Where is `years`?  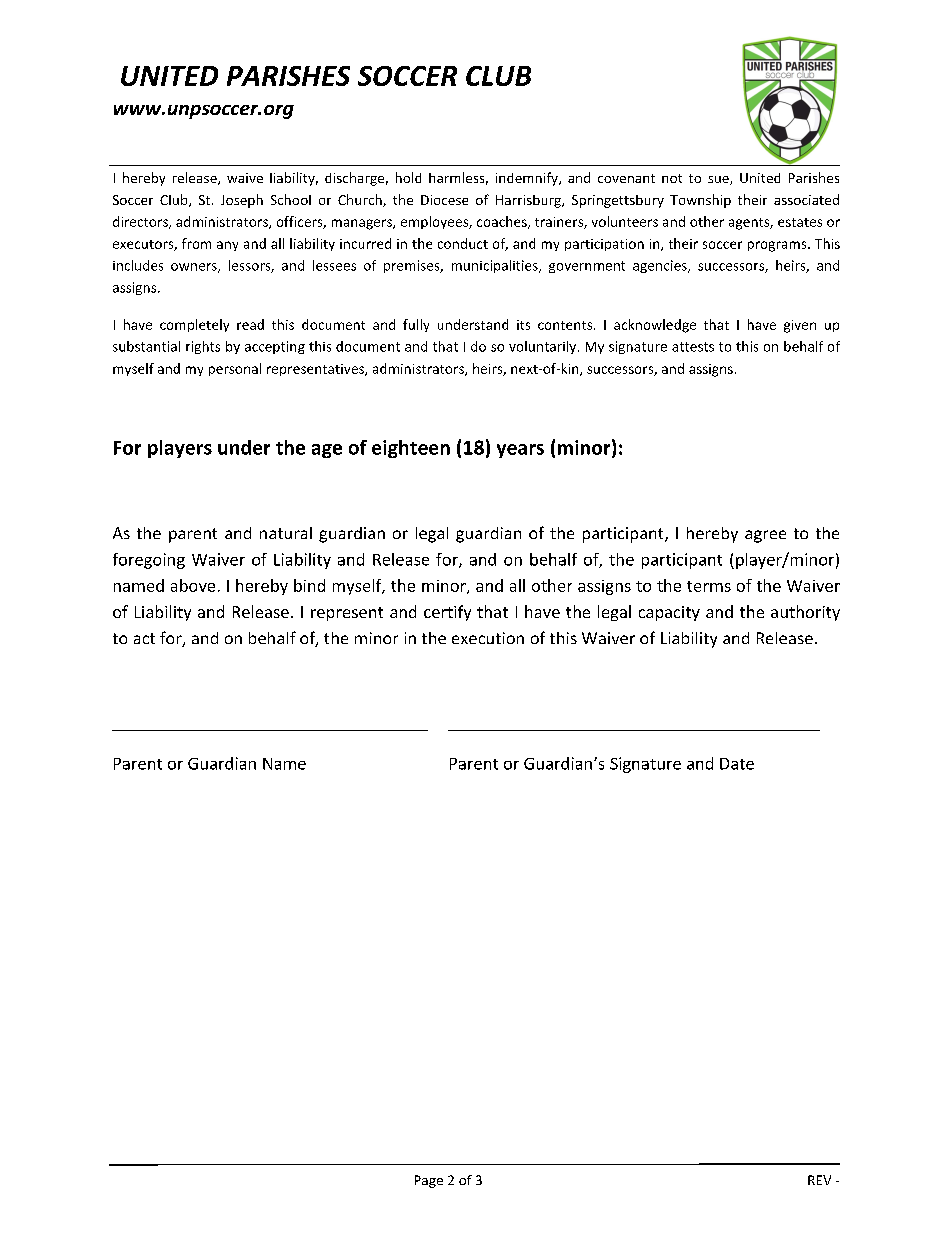
years is located at coordinates (520, 451).
